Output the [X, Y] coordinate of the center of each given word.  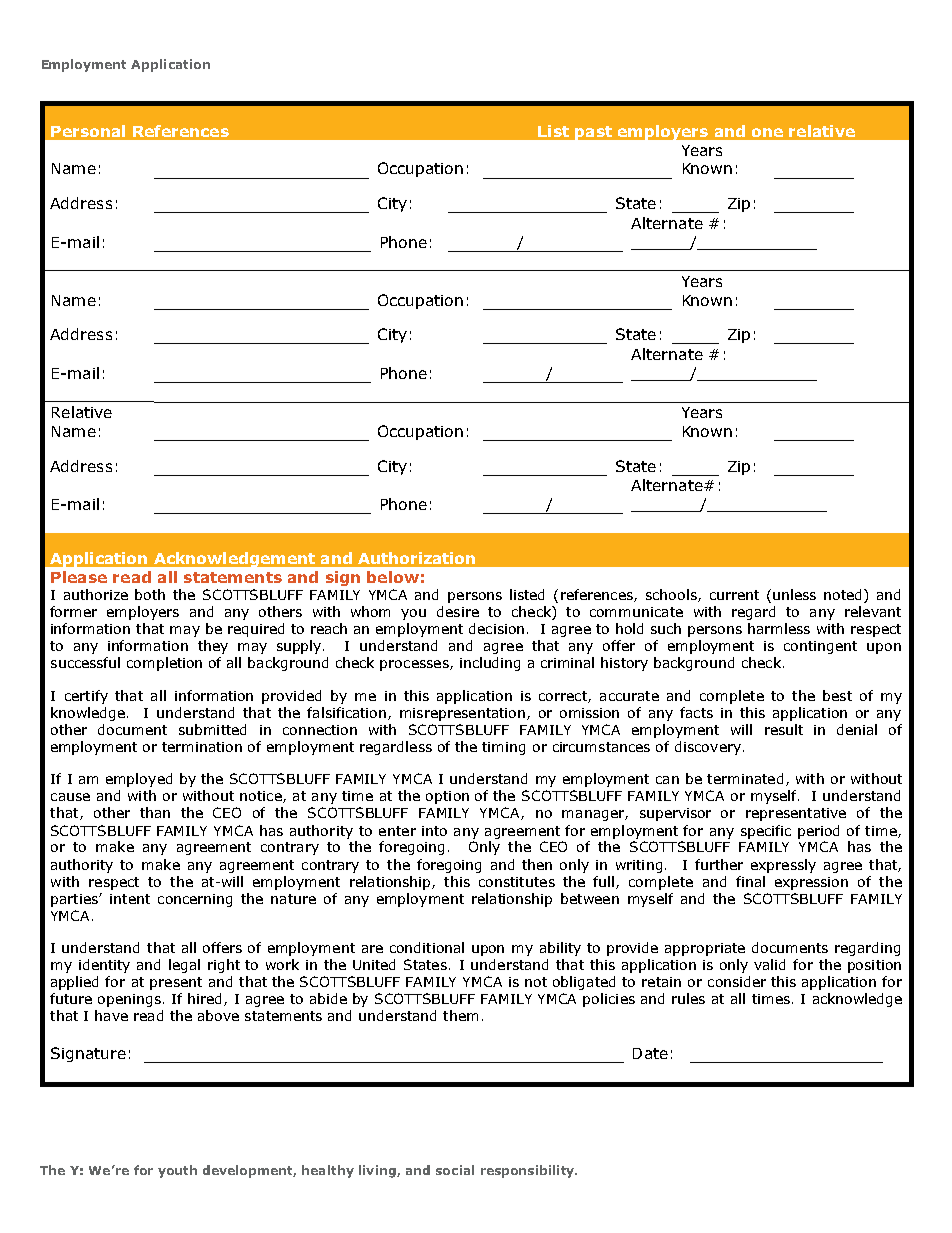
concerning [195, 900]
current [734, 595]
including [490, 664]
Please [79, 577]
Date [650, 1053]
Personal [88, 131]
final [750, 881]
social [455, 1170]
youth [177, 1171]
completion [164, 664]
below [393, 577]
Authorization [416, 558]
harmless [779, 628]
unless [794, 594]
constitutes [517, 882]
